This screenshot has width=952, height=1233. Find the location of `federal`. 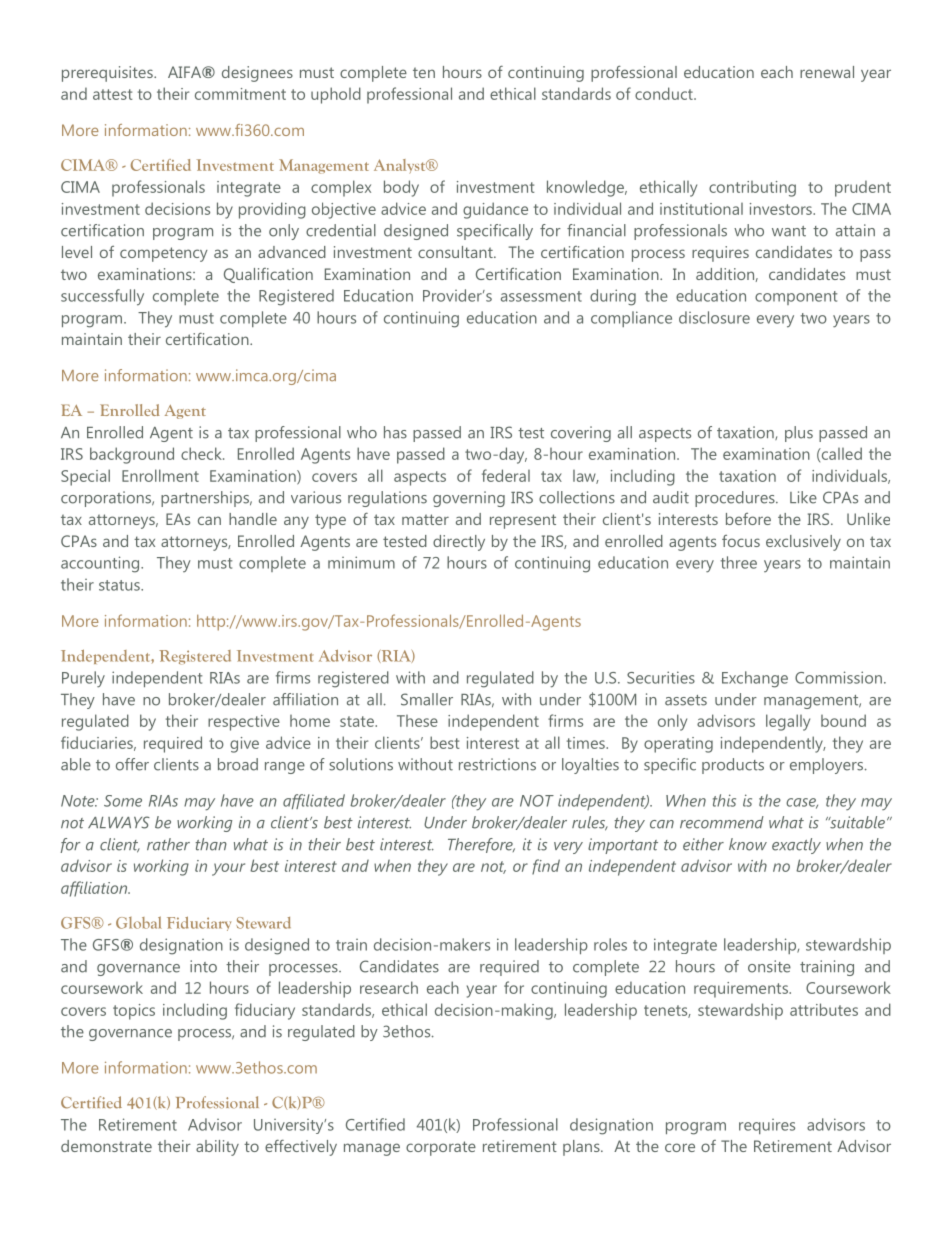

federal is located at coordinates (506, 475).
